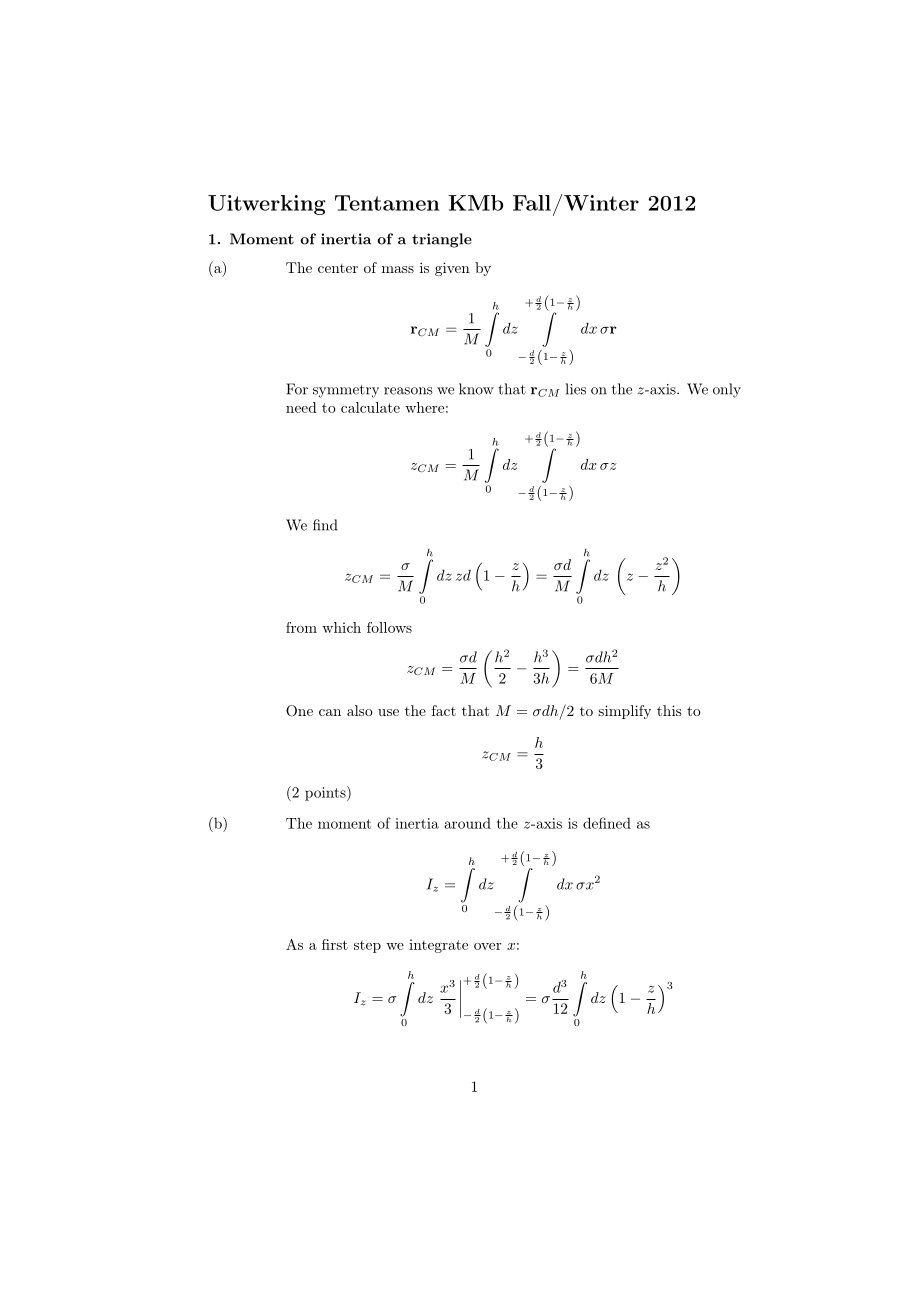 This screenshot has height=1308, width=924. Describe the element at coordinates (607, 823) in the screenshot. I see `defined` at that location.
